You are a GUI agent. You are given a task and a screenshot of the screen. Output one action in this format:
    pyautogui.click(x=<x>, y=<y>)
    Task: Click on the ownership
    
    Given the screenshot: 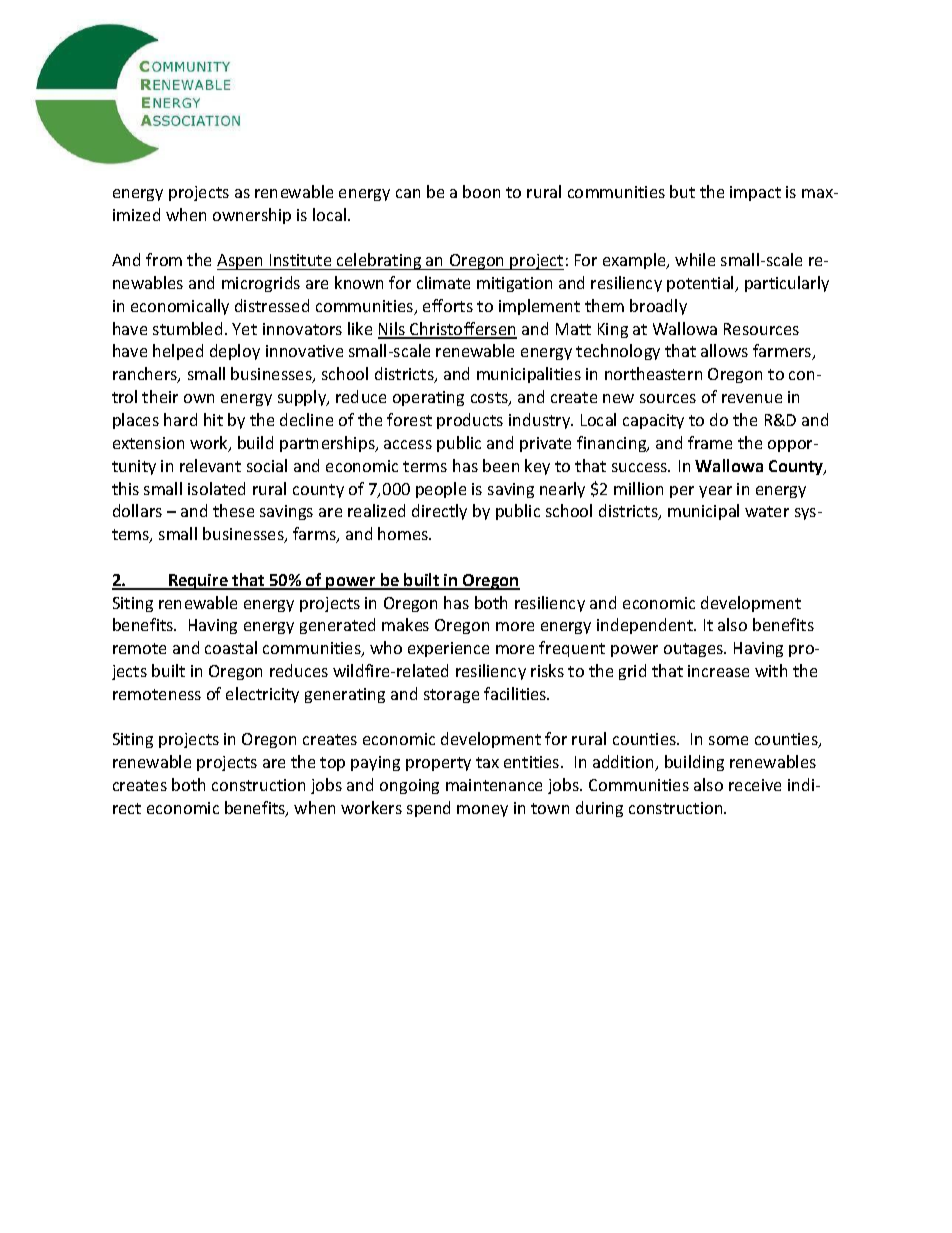 What is the action you would take?
    pyautogui.click(x=252, y=216)
